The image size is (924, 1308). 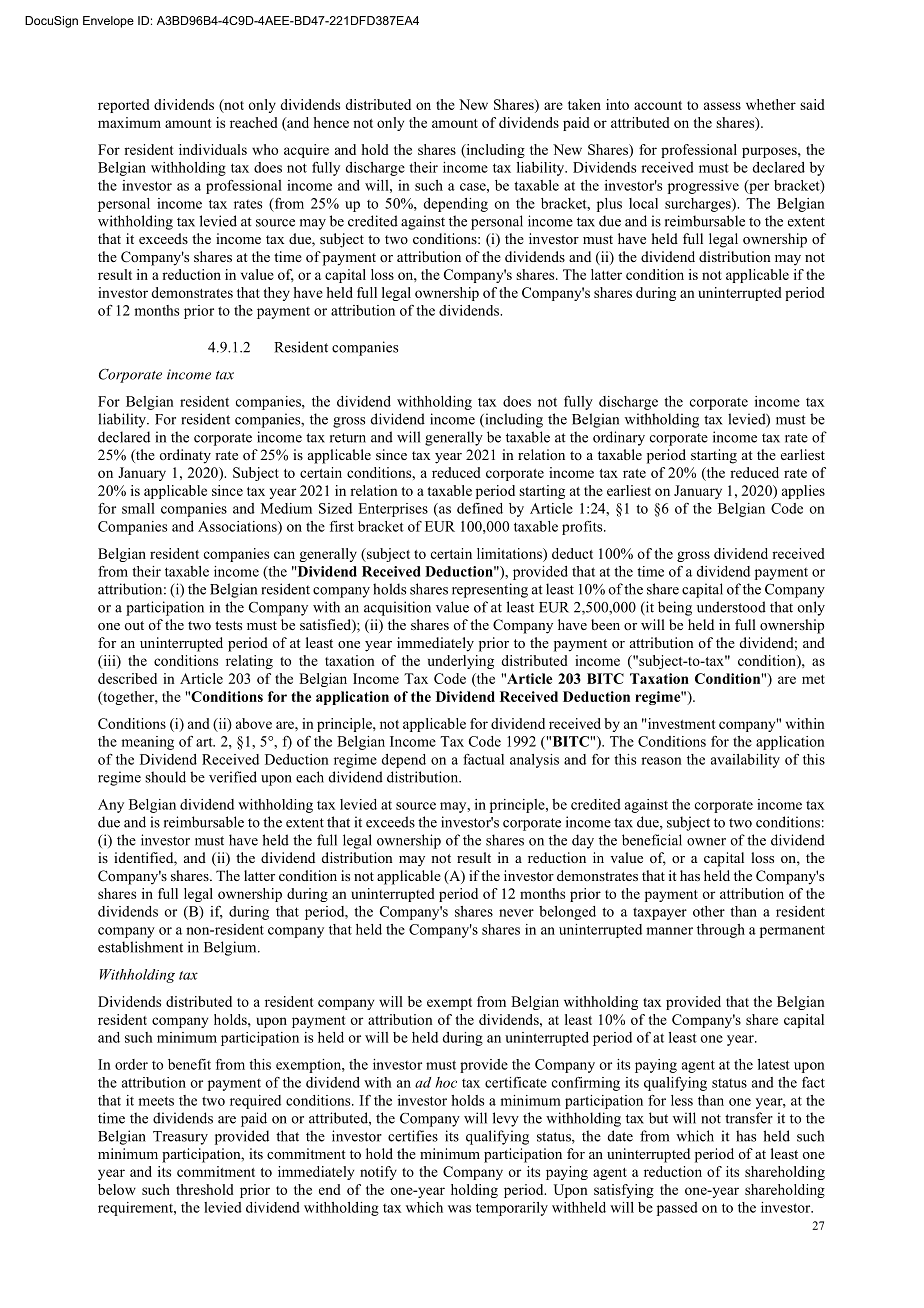 I want to click on analysis, so click(x=534, y=761).
